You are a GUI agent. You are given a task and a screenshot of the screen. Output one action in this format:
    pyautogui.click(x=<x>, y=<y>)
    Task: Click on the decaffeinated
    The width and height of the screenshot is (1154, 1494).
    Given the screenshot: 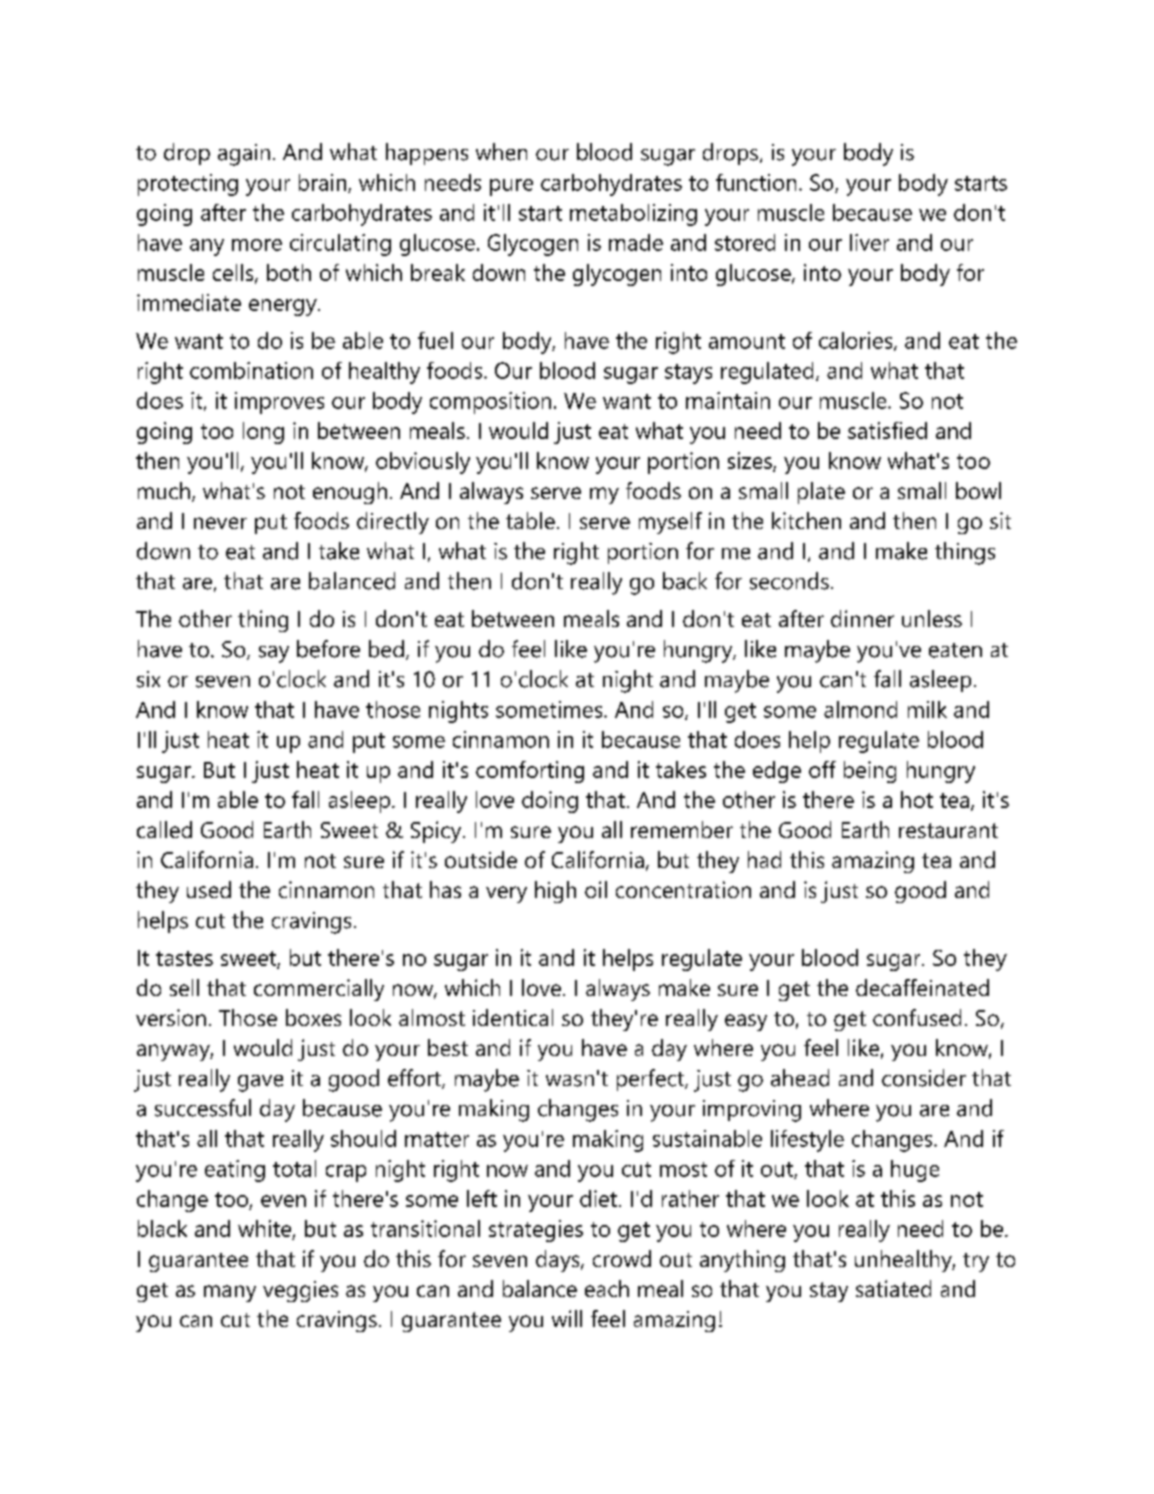 What is the action you would take?
    pyautogui.click(x=922, y=987)
